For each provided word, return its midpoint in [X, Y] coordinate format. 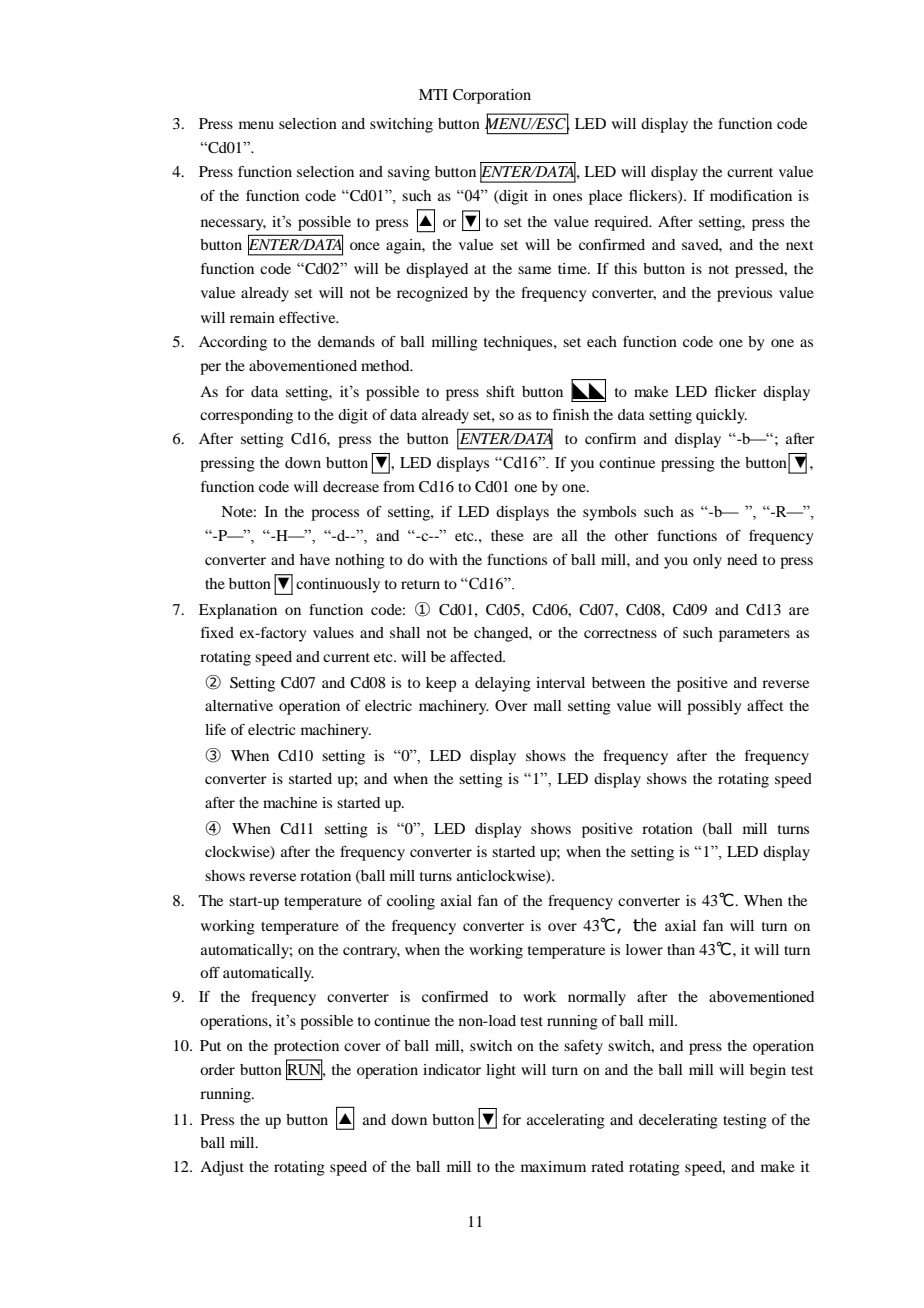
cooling [411, 902]
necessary [233, 225]
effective [308, 317]
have [315, 559]
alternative [239, 705]
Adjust [222, 1168]
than [681, 949]
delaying [503, 684]
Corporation [492, 96]
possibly [714, 707]
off [210, 972]
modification [751, 195]
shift [500, 391]
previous [744, 294]
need [742, 559]
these [507, 535]
